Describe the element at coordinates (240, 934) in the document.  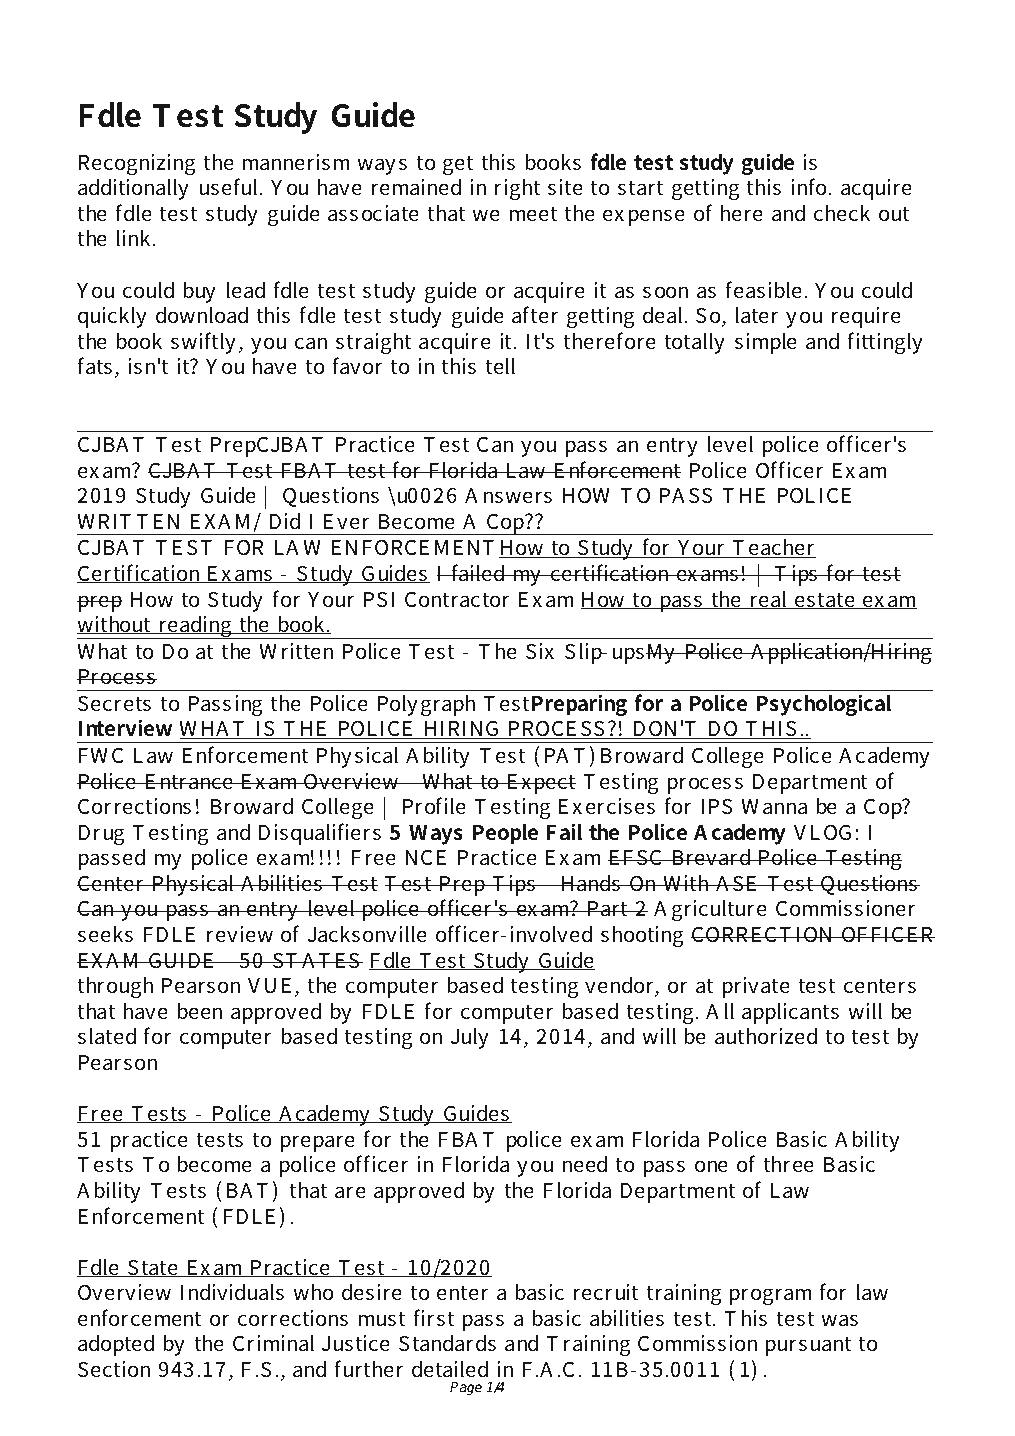
I see `review` at that location.
